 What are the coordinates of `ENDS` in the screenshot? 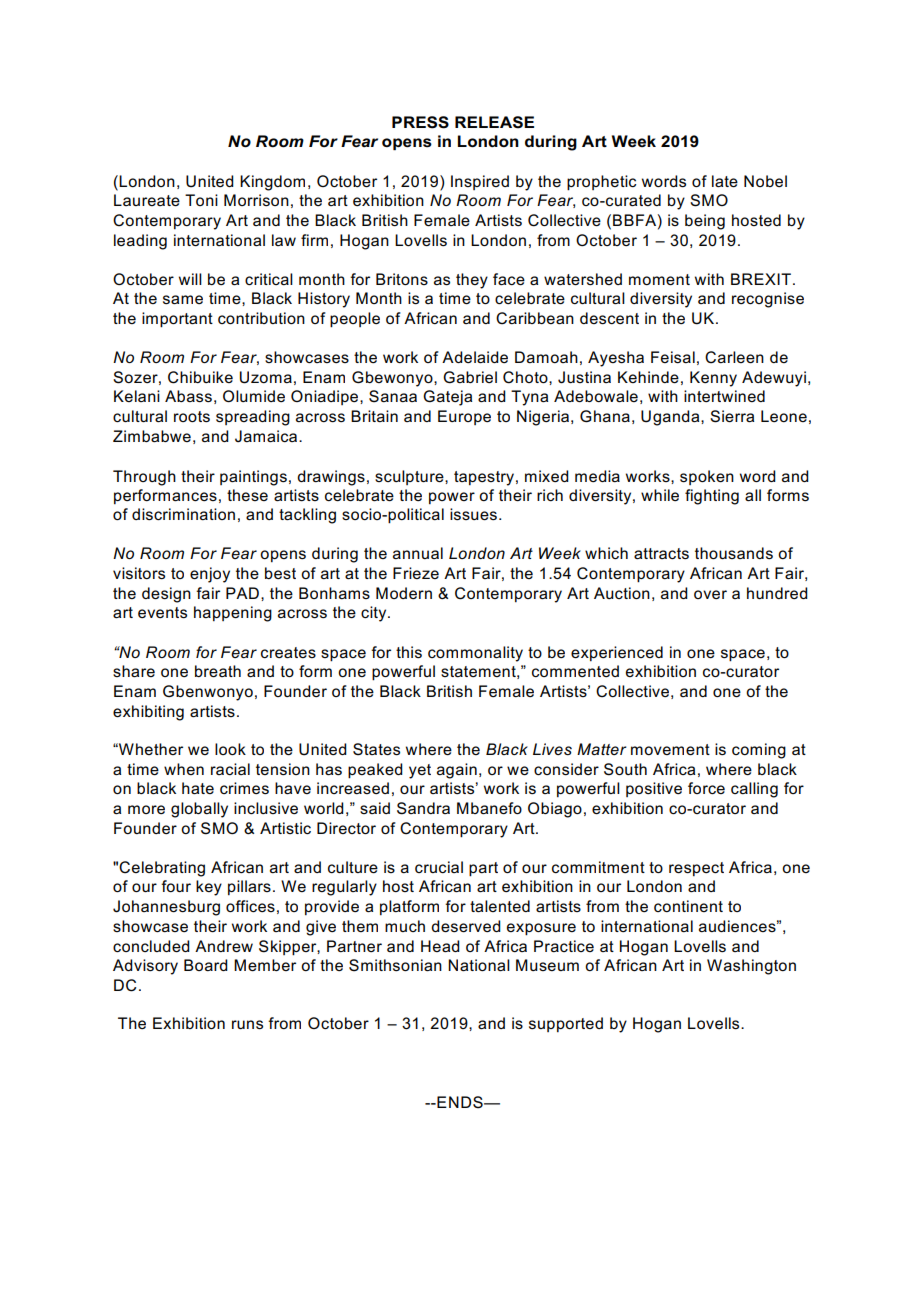 It's located at (460, 1102).
